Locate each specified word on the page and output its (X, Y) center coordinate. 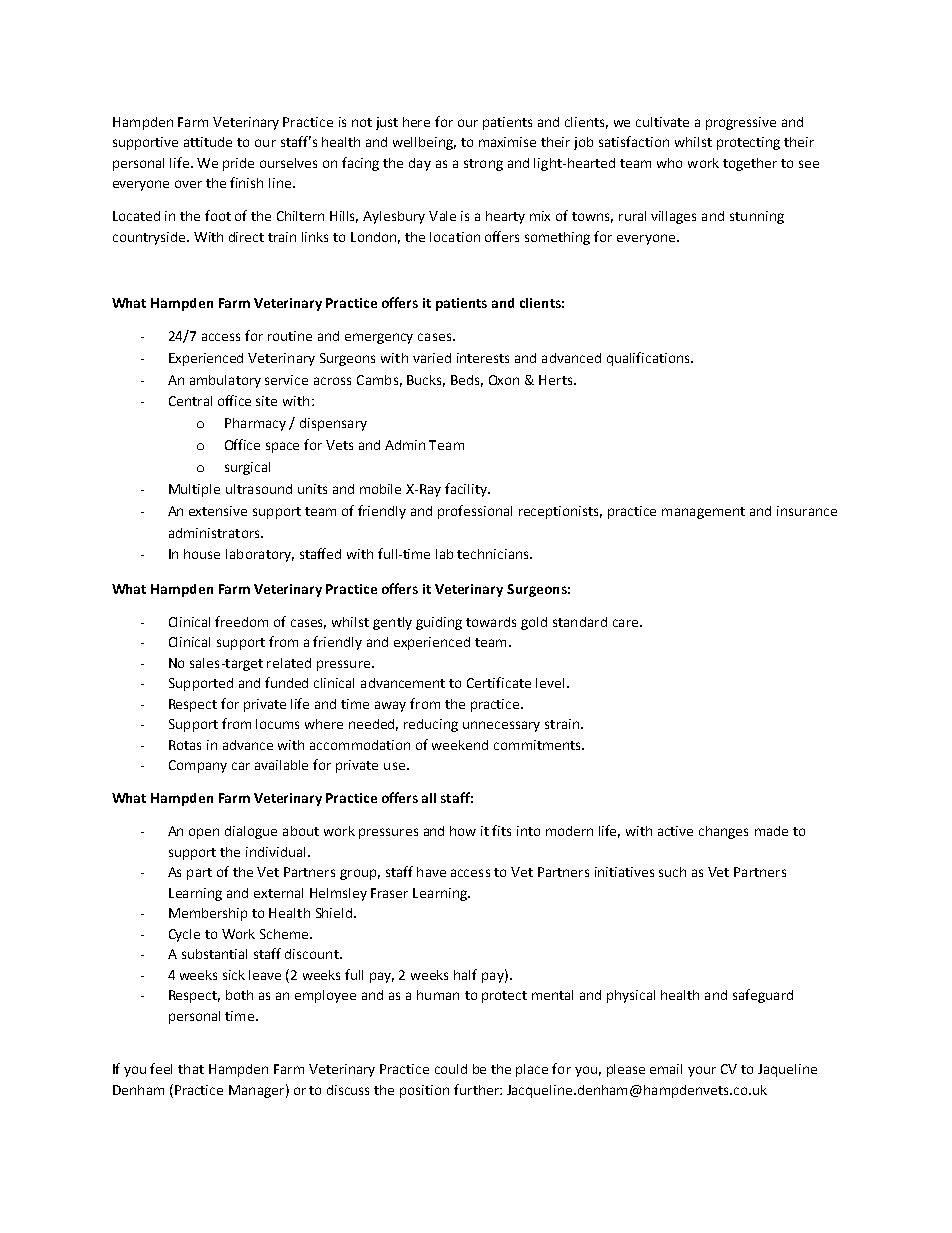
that (191, 1069)
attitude (208, 142)
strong (483, 165)
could (451, 1069)
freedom (241, 621)
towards (491, 622)
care (625, 623)
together (750, 164)
